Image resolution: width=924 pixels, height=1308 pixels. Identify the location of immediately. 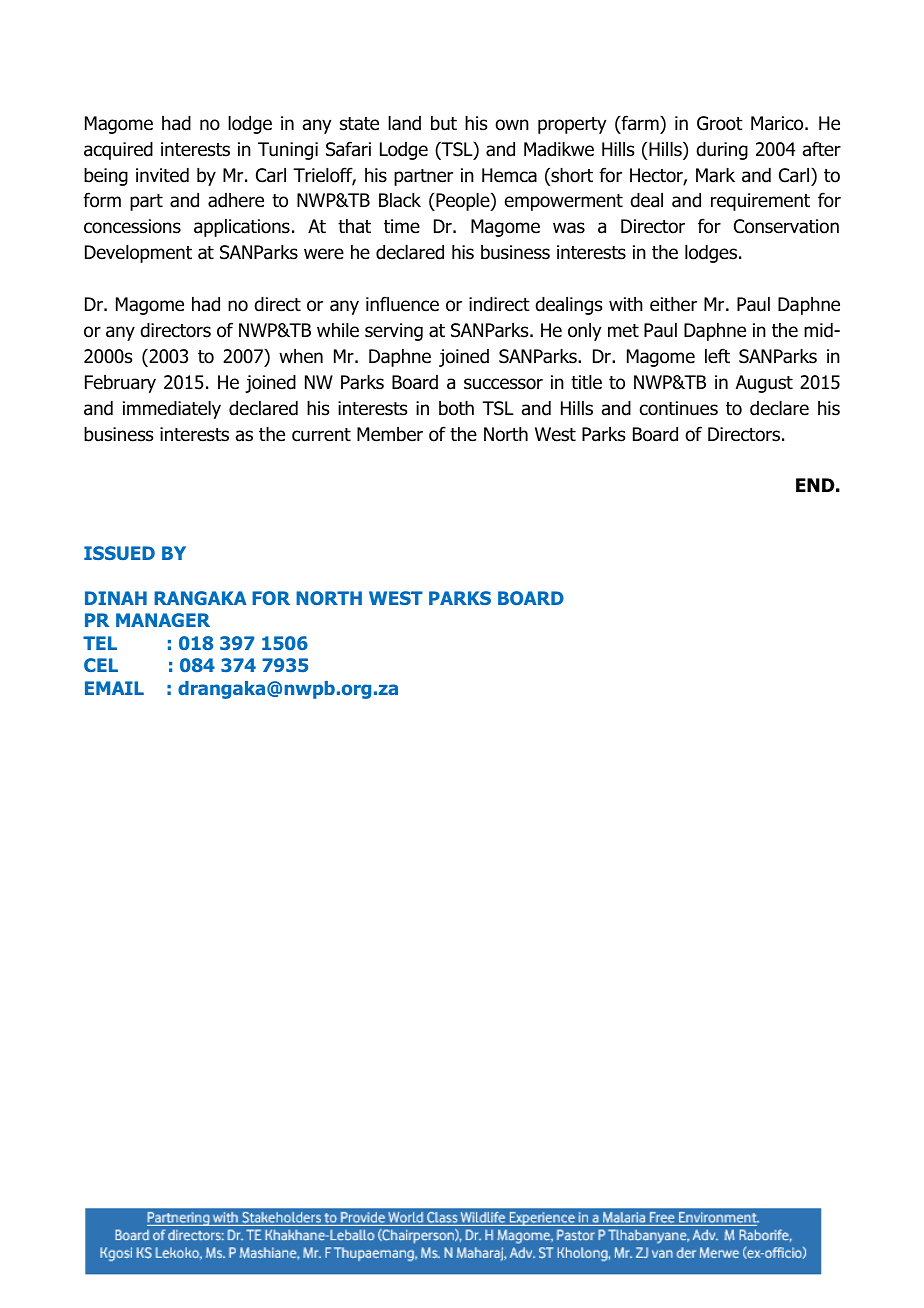
(172, 410).
